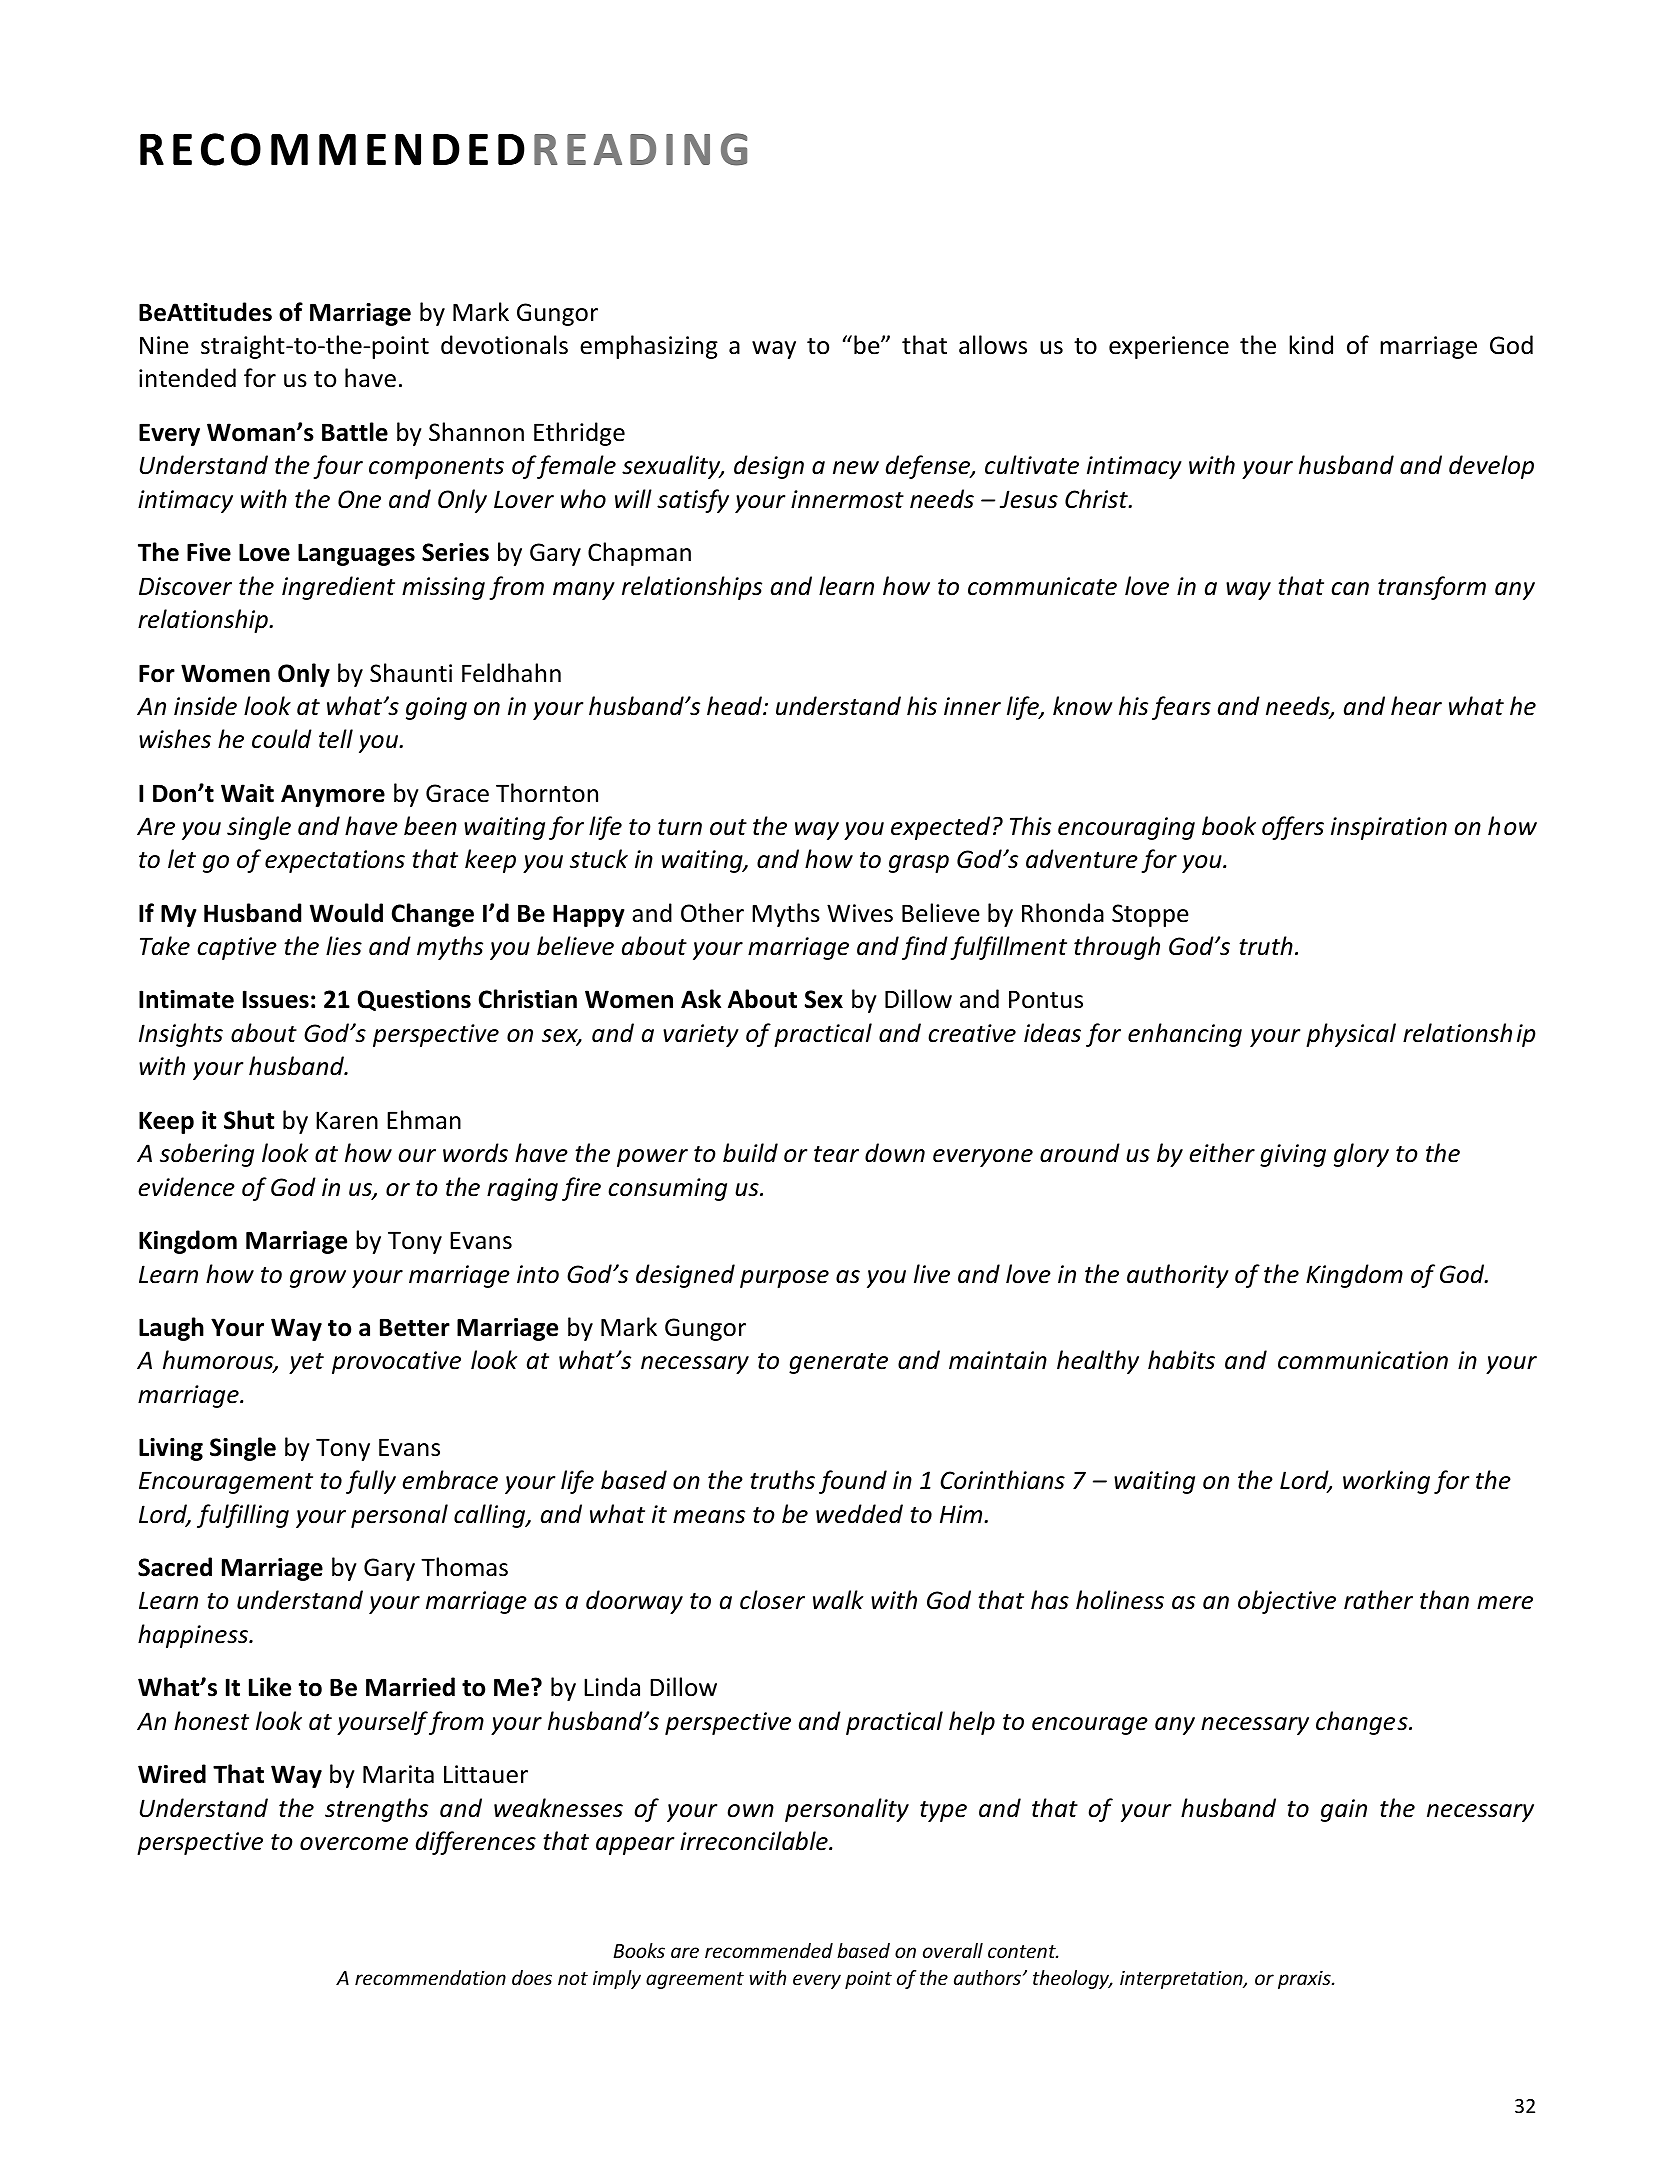 The width and height of the screenshot is (1674, 2166). Describe the element at coordinates (355, 432) in the screenshot. I see `Battle` at that location.
